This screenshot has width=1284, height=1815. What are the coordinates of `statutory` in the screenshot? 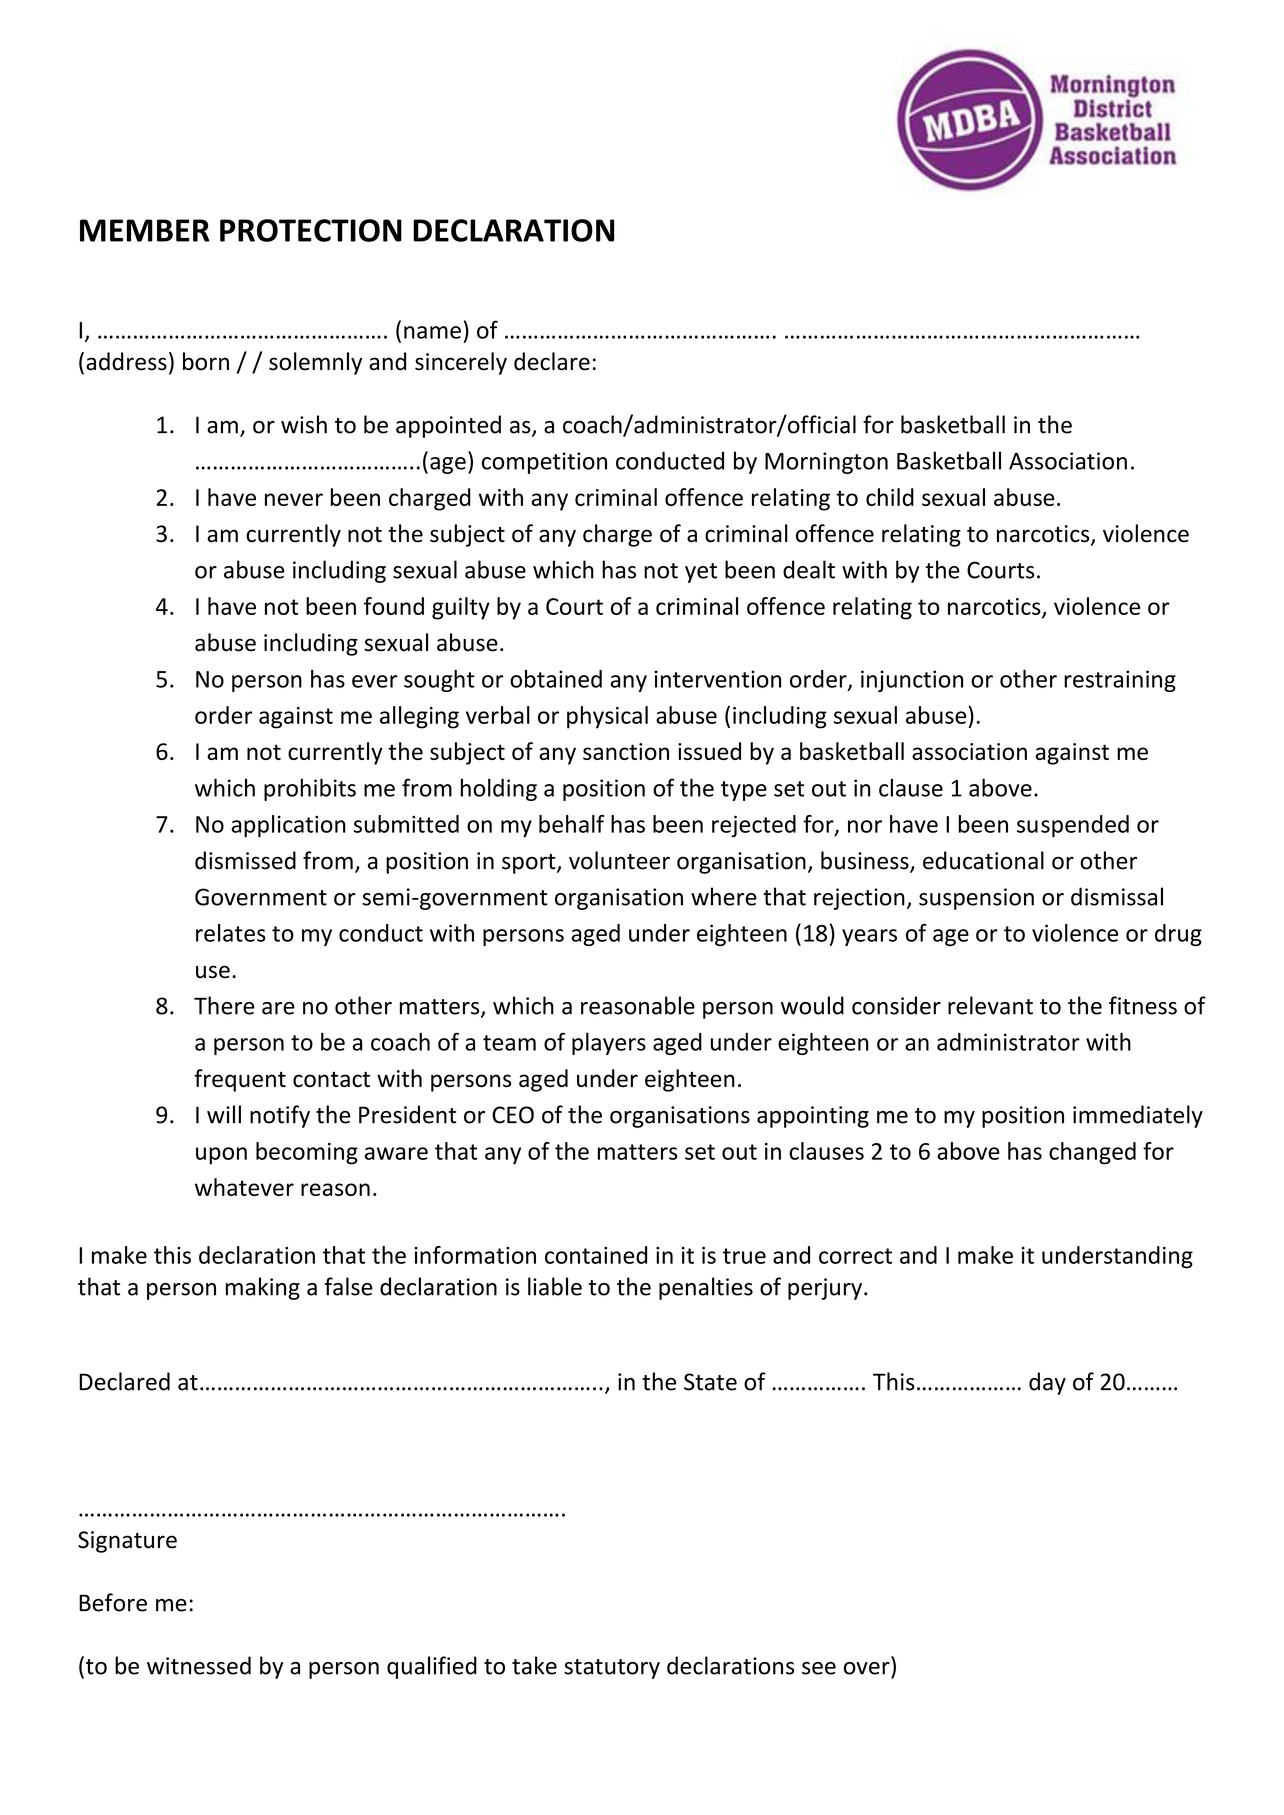 It's located at (612, 1669).
